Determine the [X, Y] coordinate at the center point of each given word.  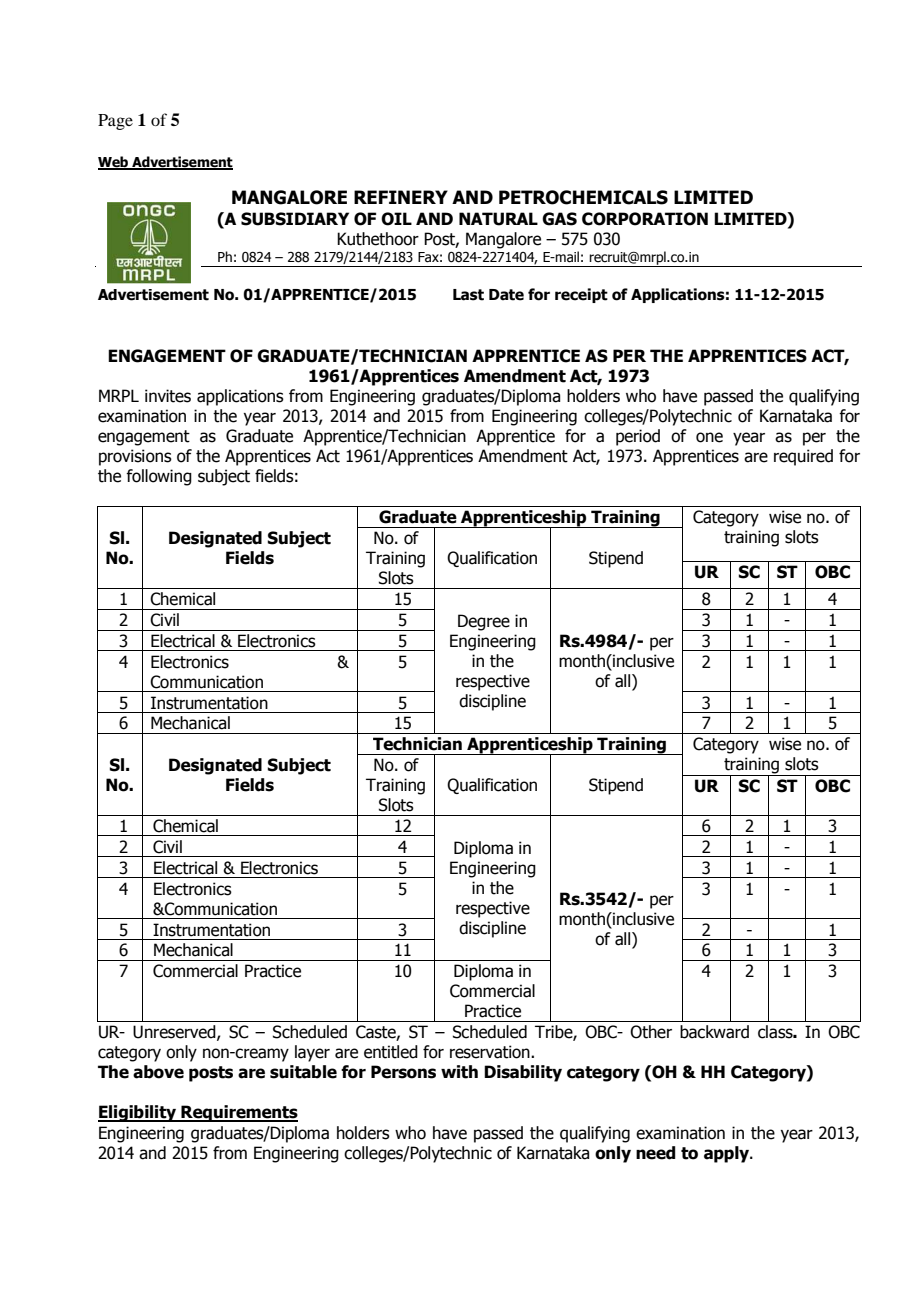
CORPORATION [645, 219]
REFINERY [401, 197]
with [459, 1072]
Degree [484, 622]
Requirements [238, 1113]
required [803, 457]
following [159, 477]
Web [114, 163]
